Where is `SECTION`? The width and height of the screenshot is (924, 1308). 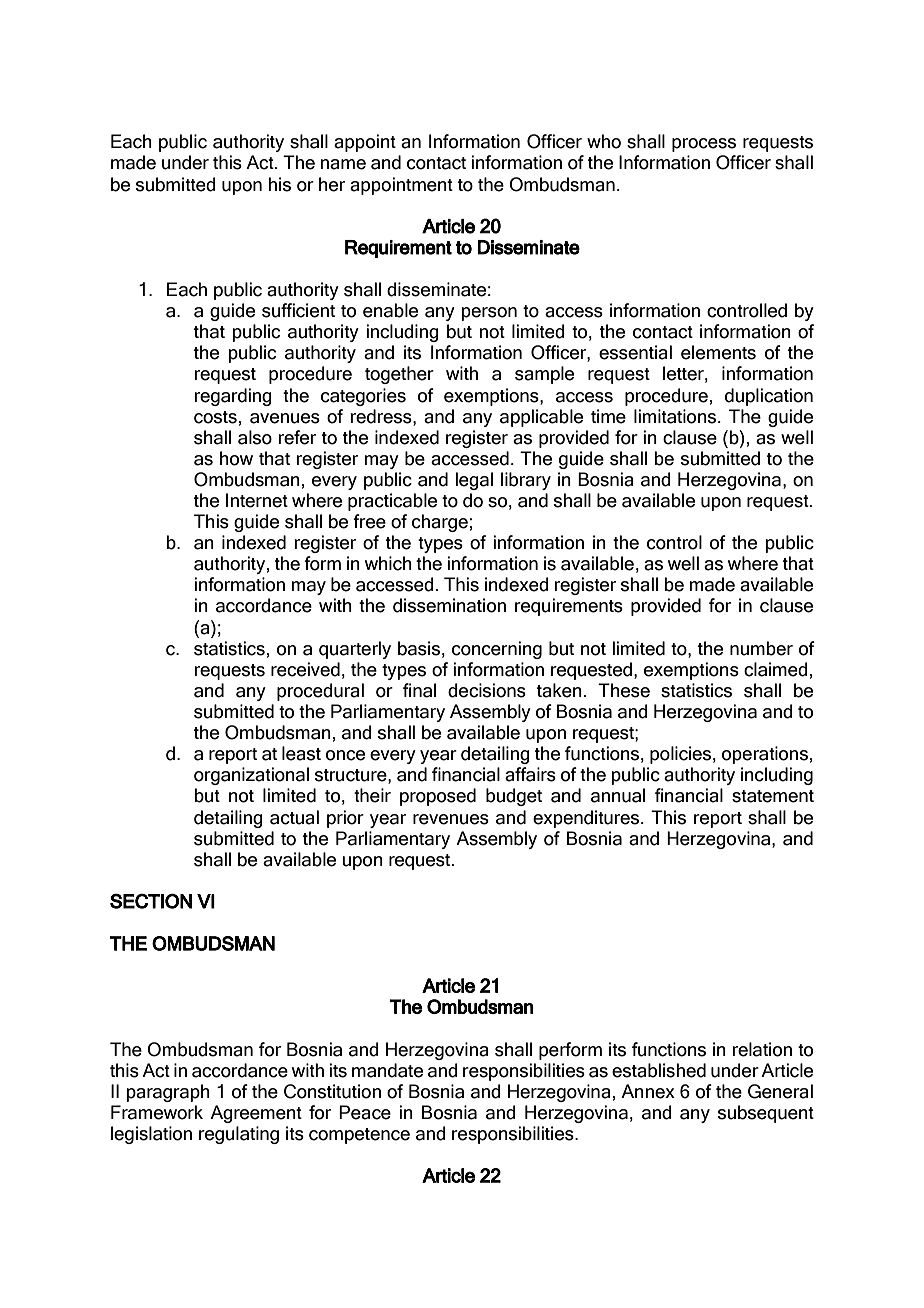
SECTION is located at coordinates (151, 901).
